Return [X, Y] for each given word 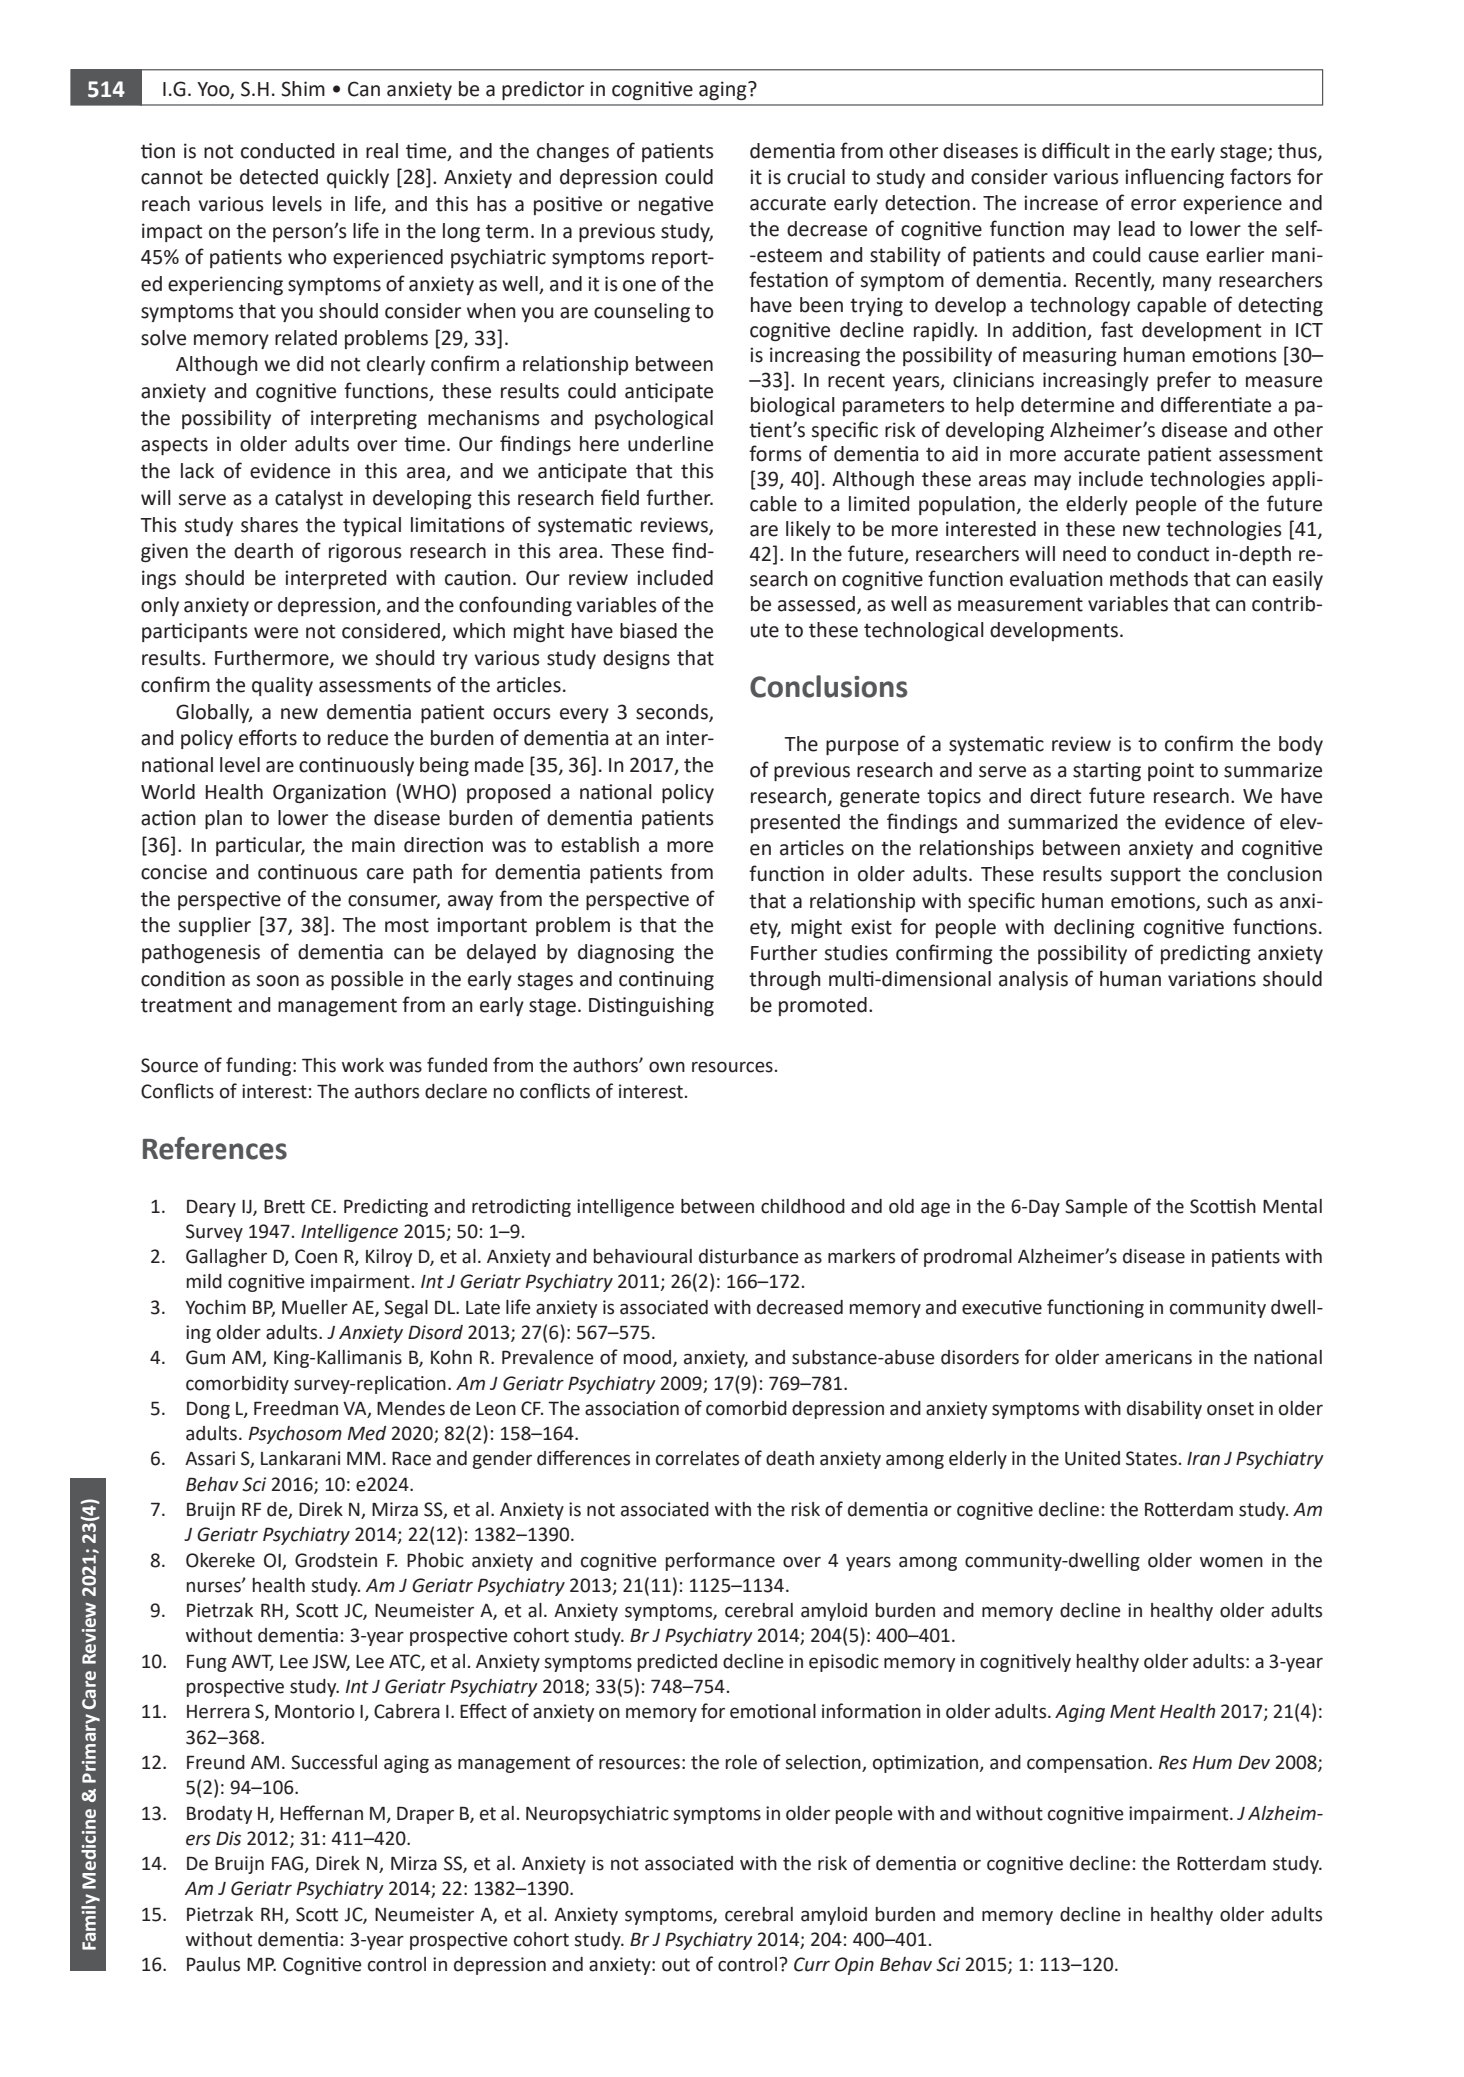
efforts [268, 737]
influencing [1174, 178]
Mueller [315, 1307]
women [1231, 1562]
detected [279, 177]
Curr [812, 1964]
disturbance [749, 1256]
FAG [287, 1863]
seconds [673, 712]
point [1171, 771]
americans [1148, 1357]
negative [676, 205]
